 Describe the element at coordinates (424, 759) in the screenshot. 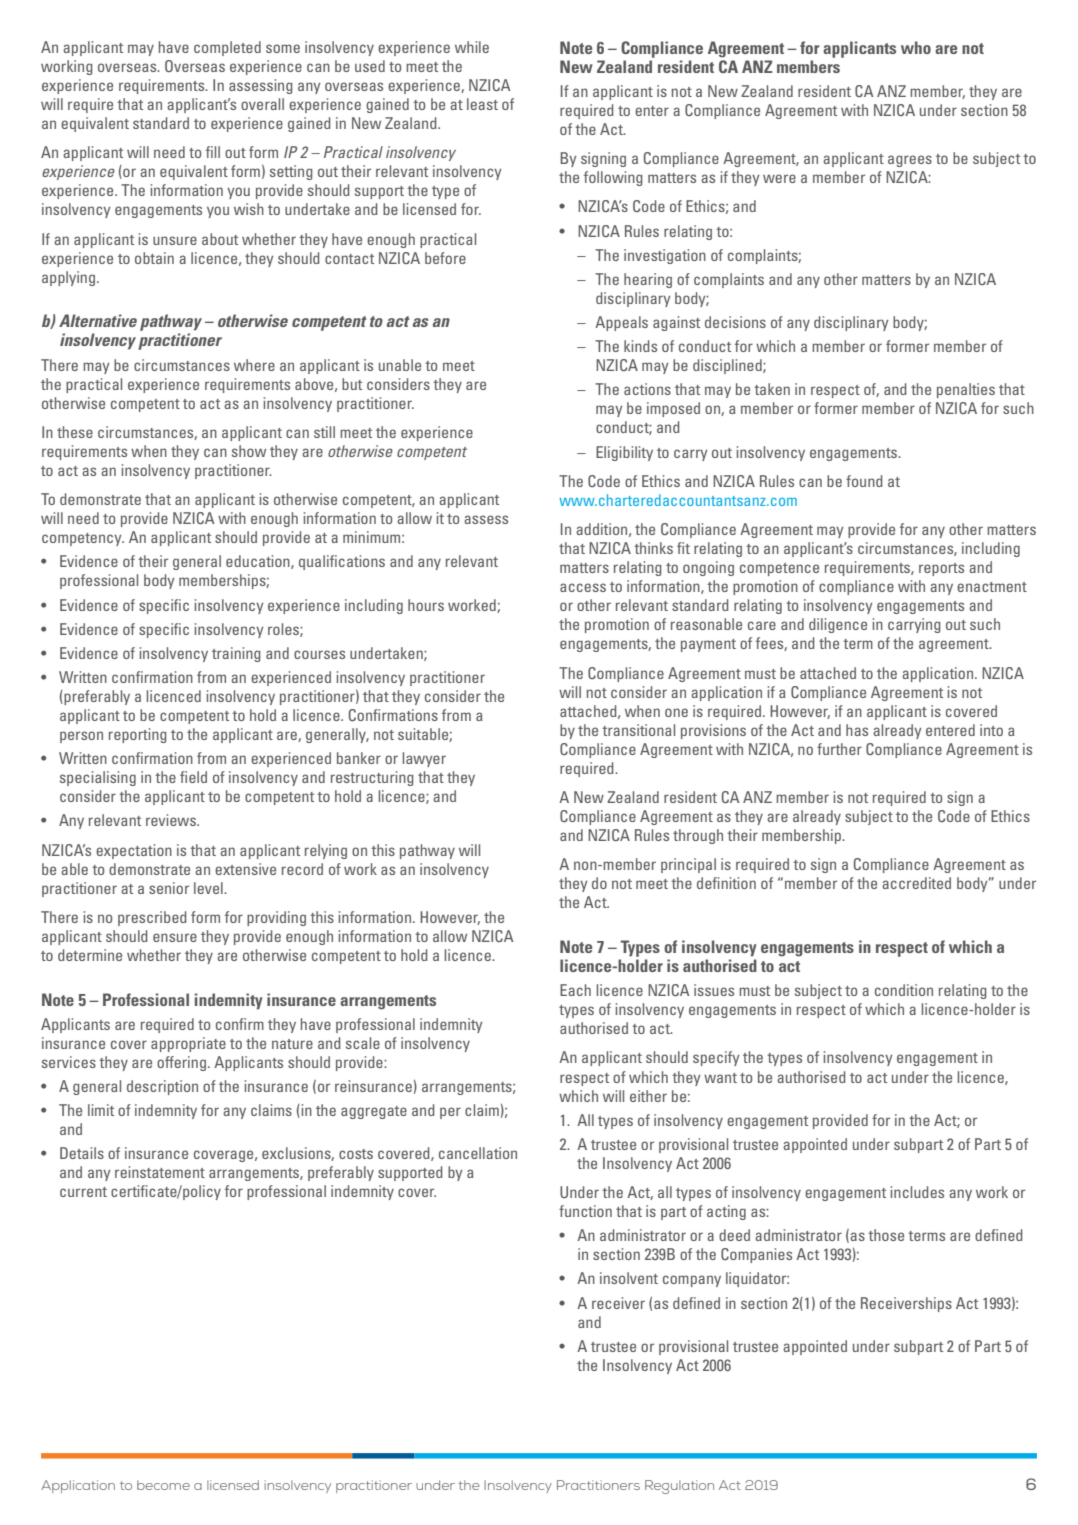

I see `lawyer` at that location.
